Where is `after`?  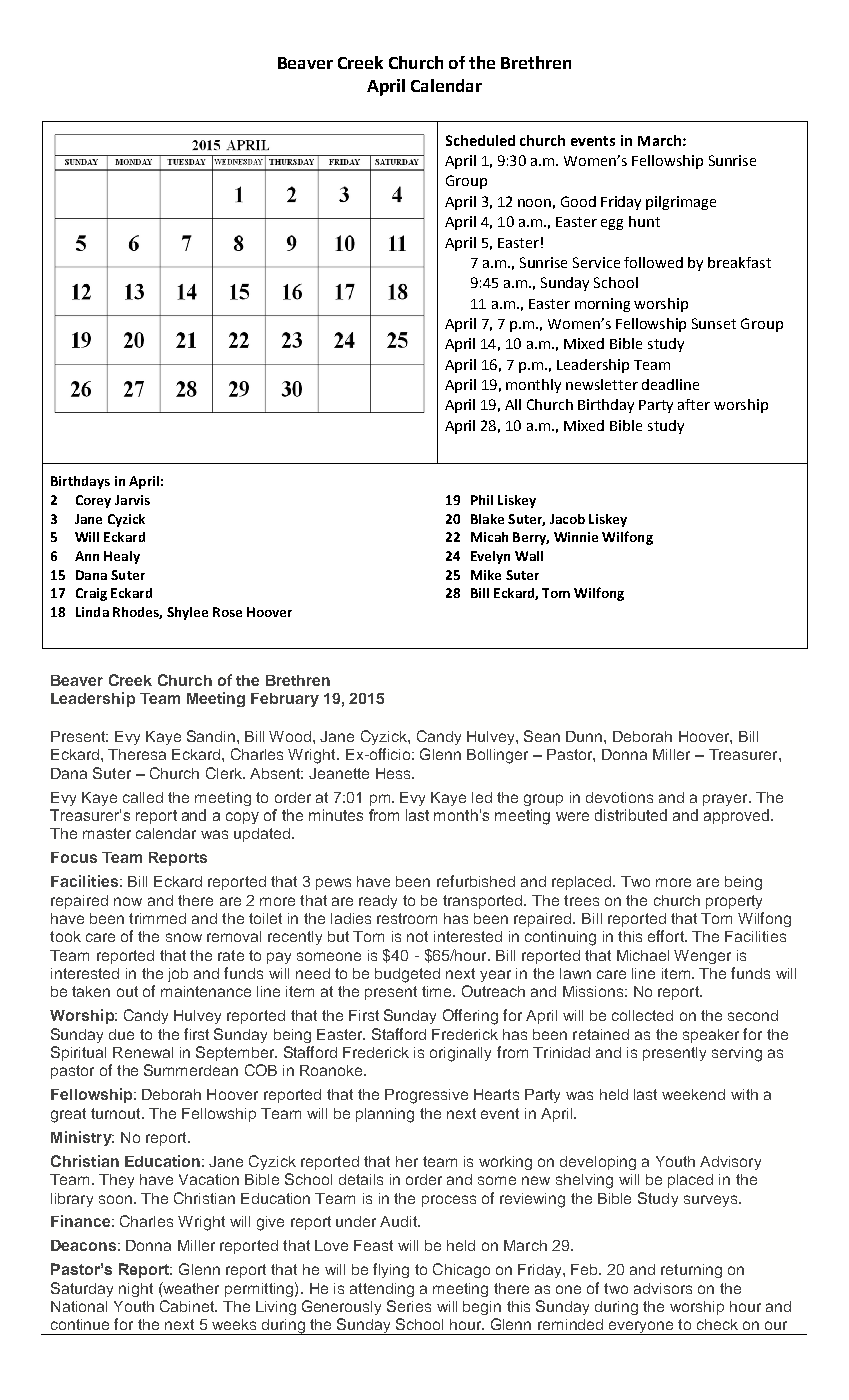
after is located at coordinates (694, 404).
